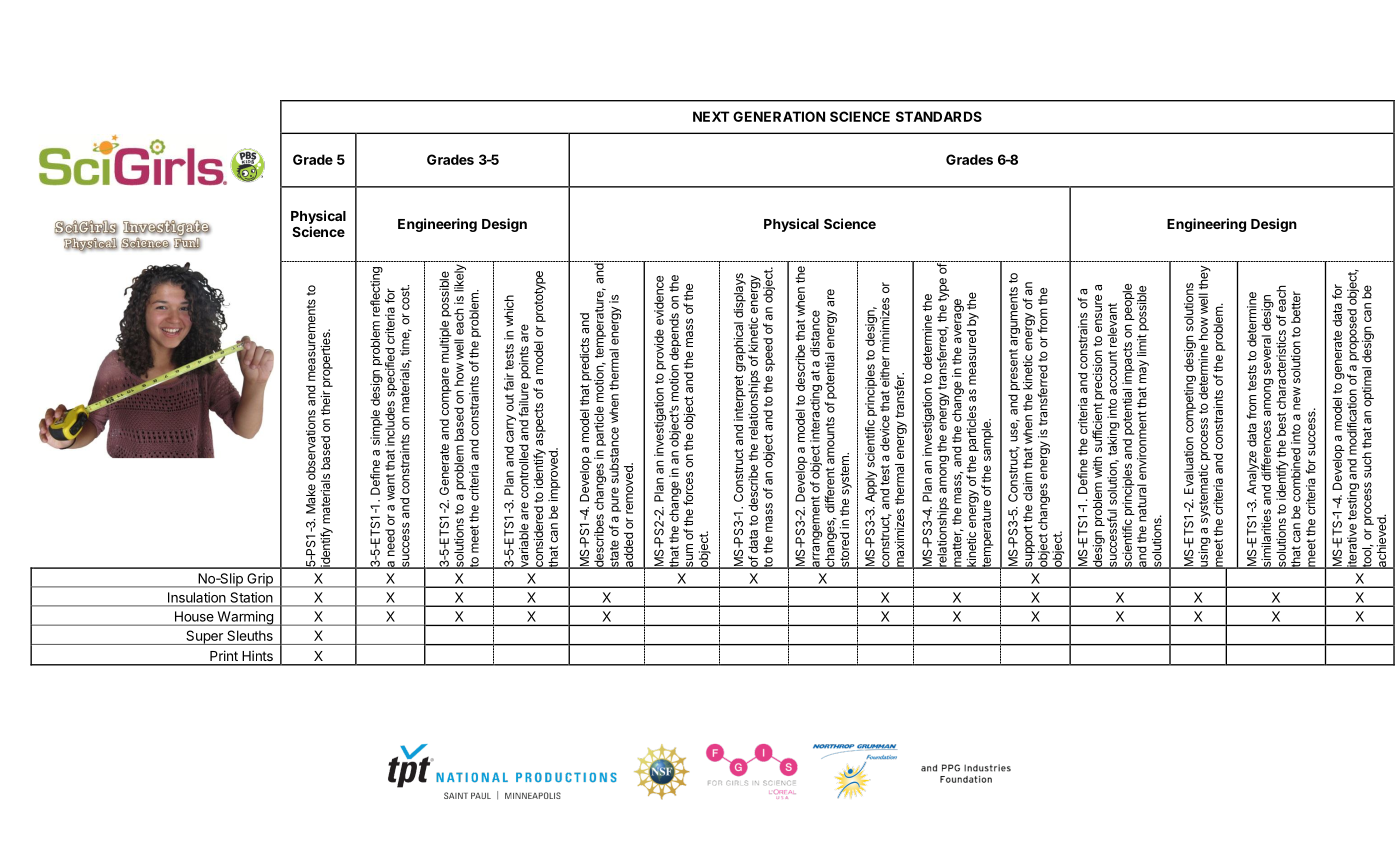 The width and height of the screenshot is (1400, 850). I want to click on Warming, so click(245, 618).
